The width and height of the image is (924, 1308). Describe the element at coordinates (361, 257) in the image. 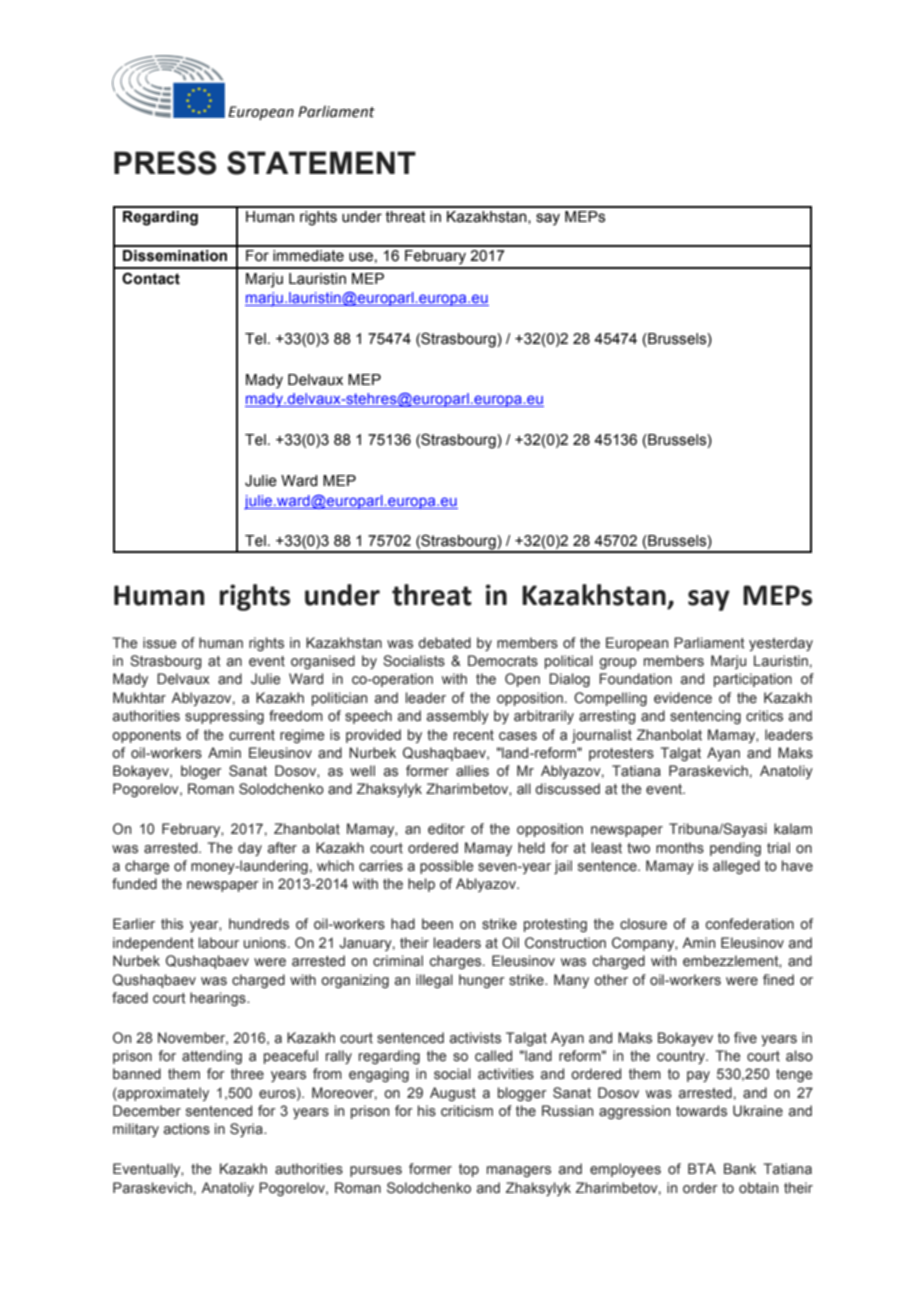

I see `use` at that location.
